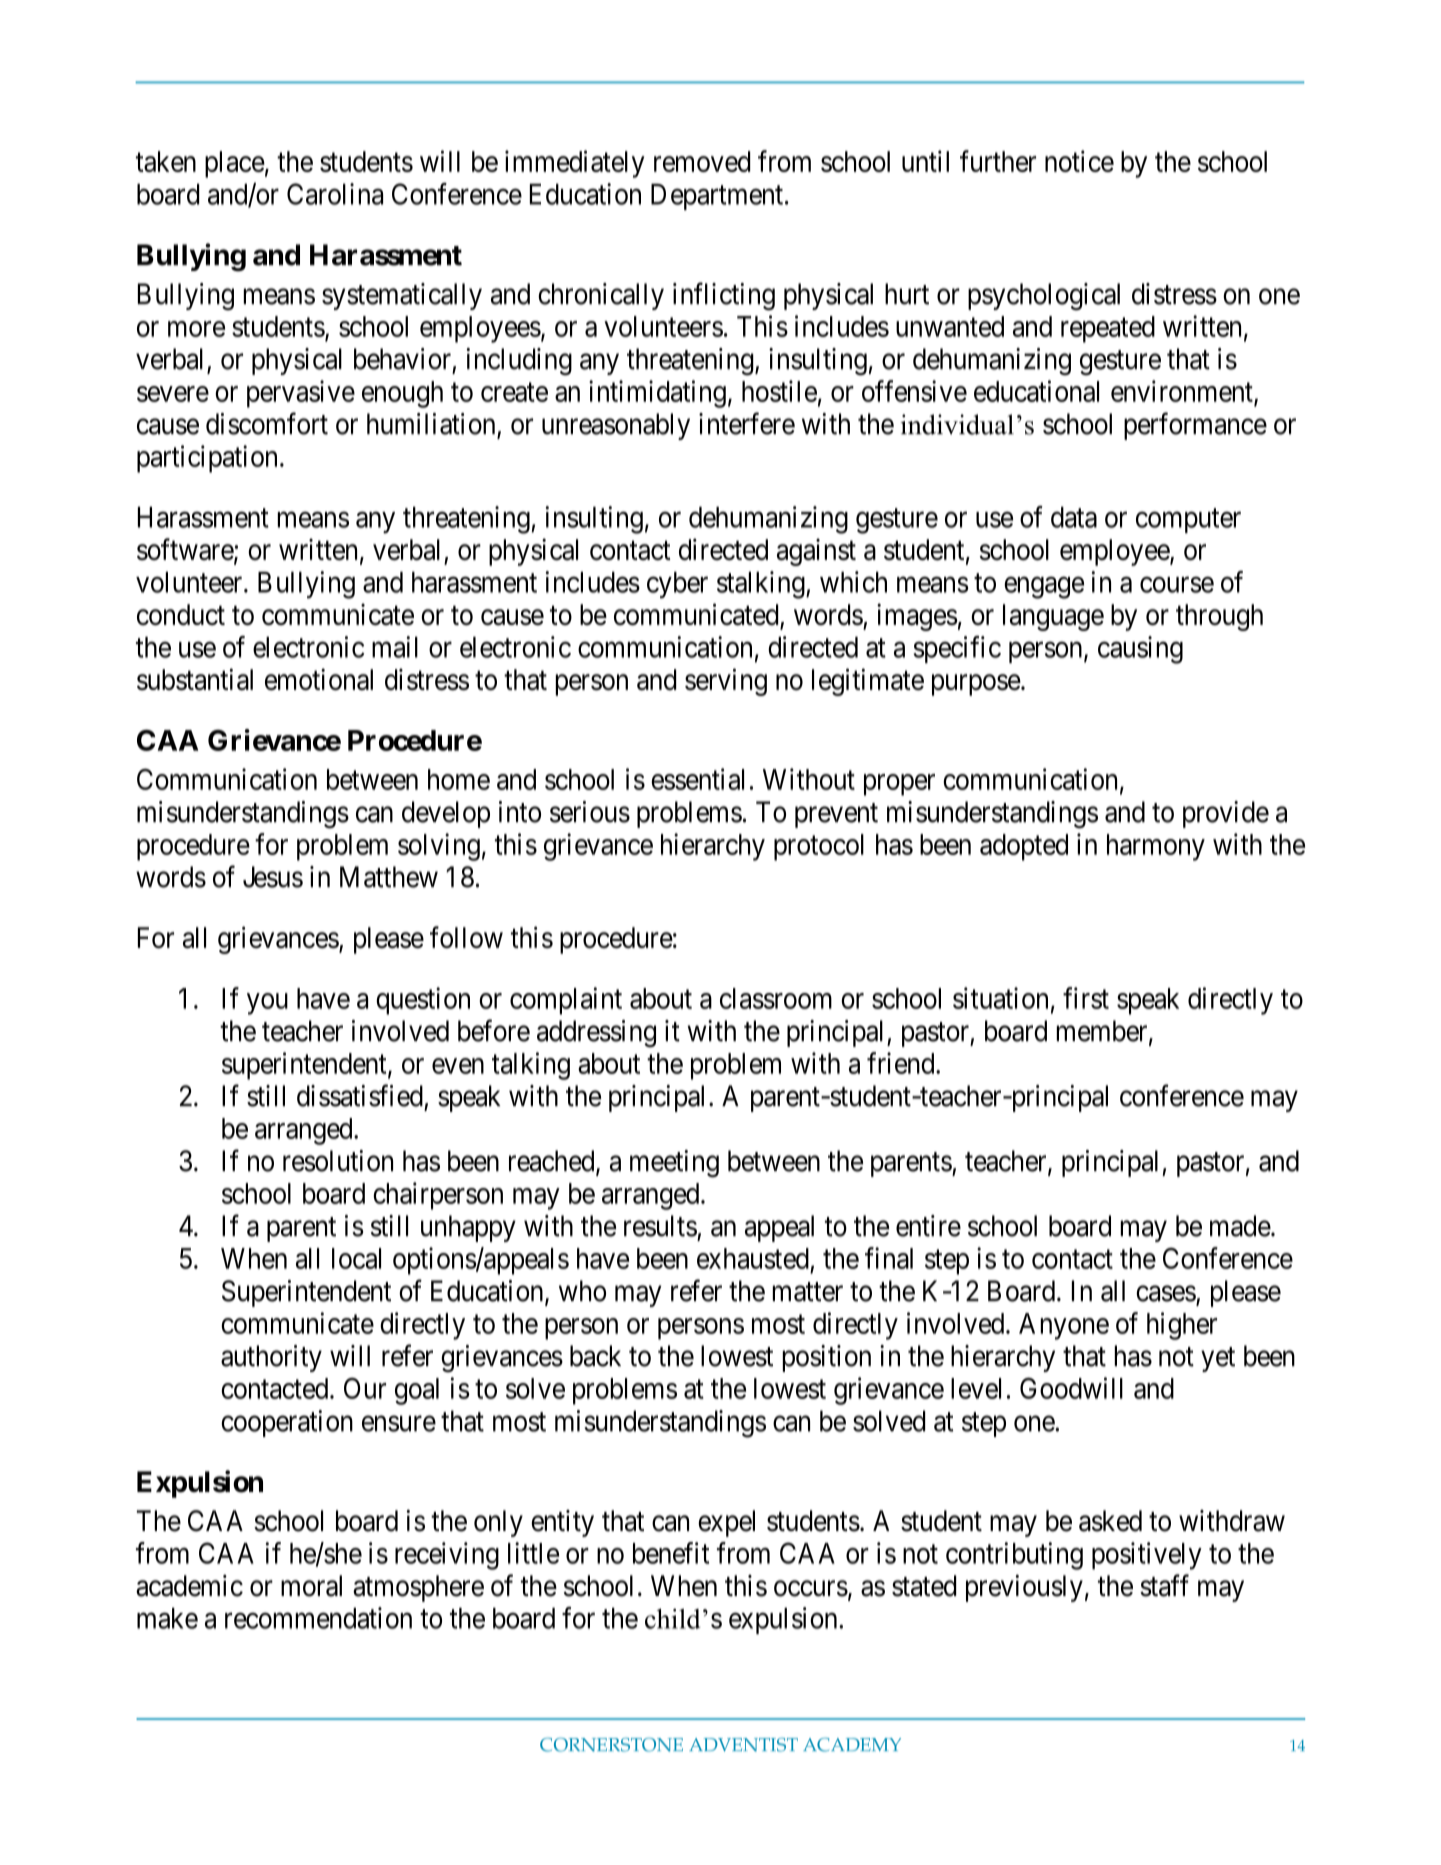  I want to click on ADVENTIST, so click(743, 1745).
